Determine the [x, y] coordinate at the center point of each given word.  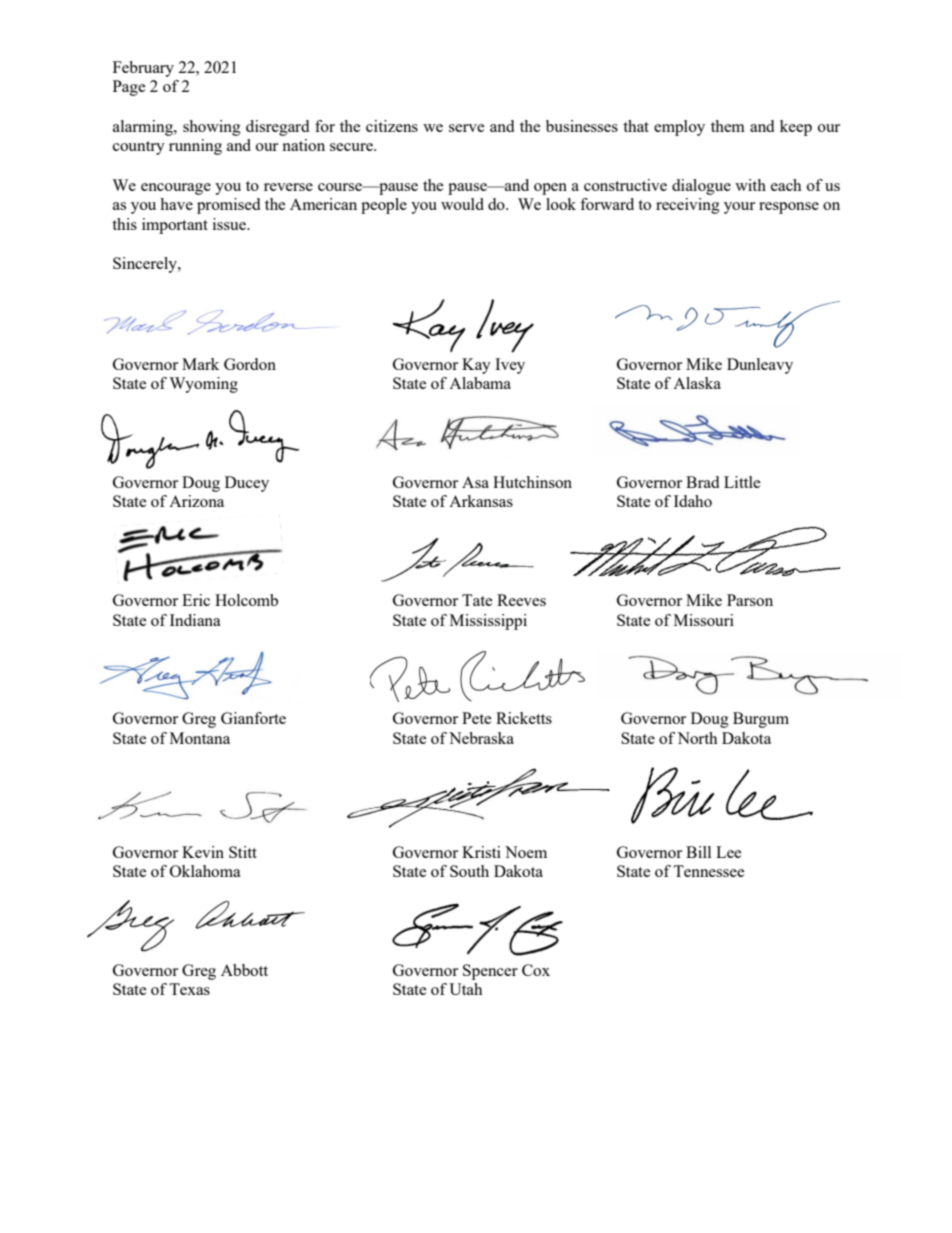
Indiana [195, 620]
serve [467, 128]
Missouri [704, 620]
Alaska [697, 383]
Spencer [490, 972]
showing [212, 128]
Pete [477, 718]
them [728, 126]
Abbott [244, 970]
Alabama [480, 383]
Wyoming [203, 385]
